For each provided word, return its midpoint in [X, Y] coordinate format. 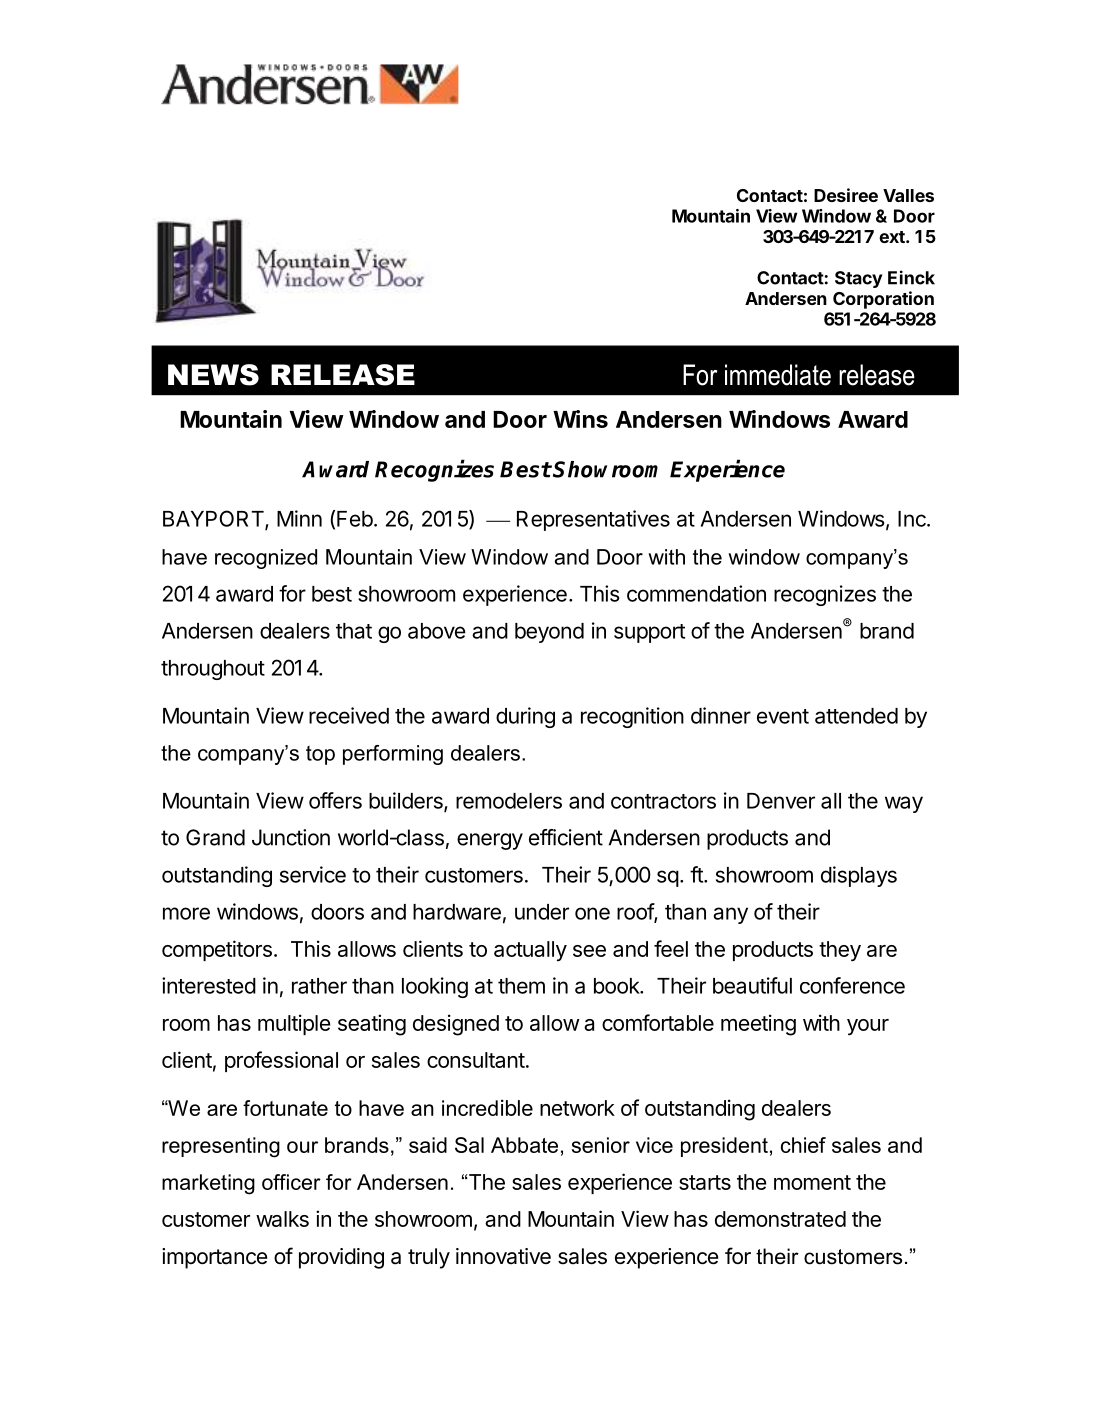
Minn [299, 518]
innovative [503, 1256]
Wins [580, 419]
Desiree [846, 195]
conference [852, 985]
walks [282, 1219]
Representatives [593, 520]
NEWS [213, 375]
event [783, 716]
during [525, 717]
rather [319, 986]
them [521, 986]
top [320, 755]
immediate [778, 375]
